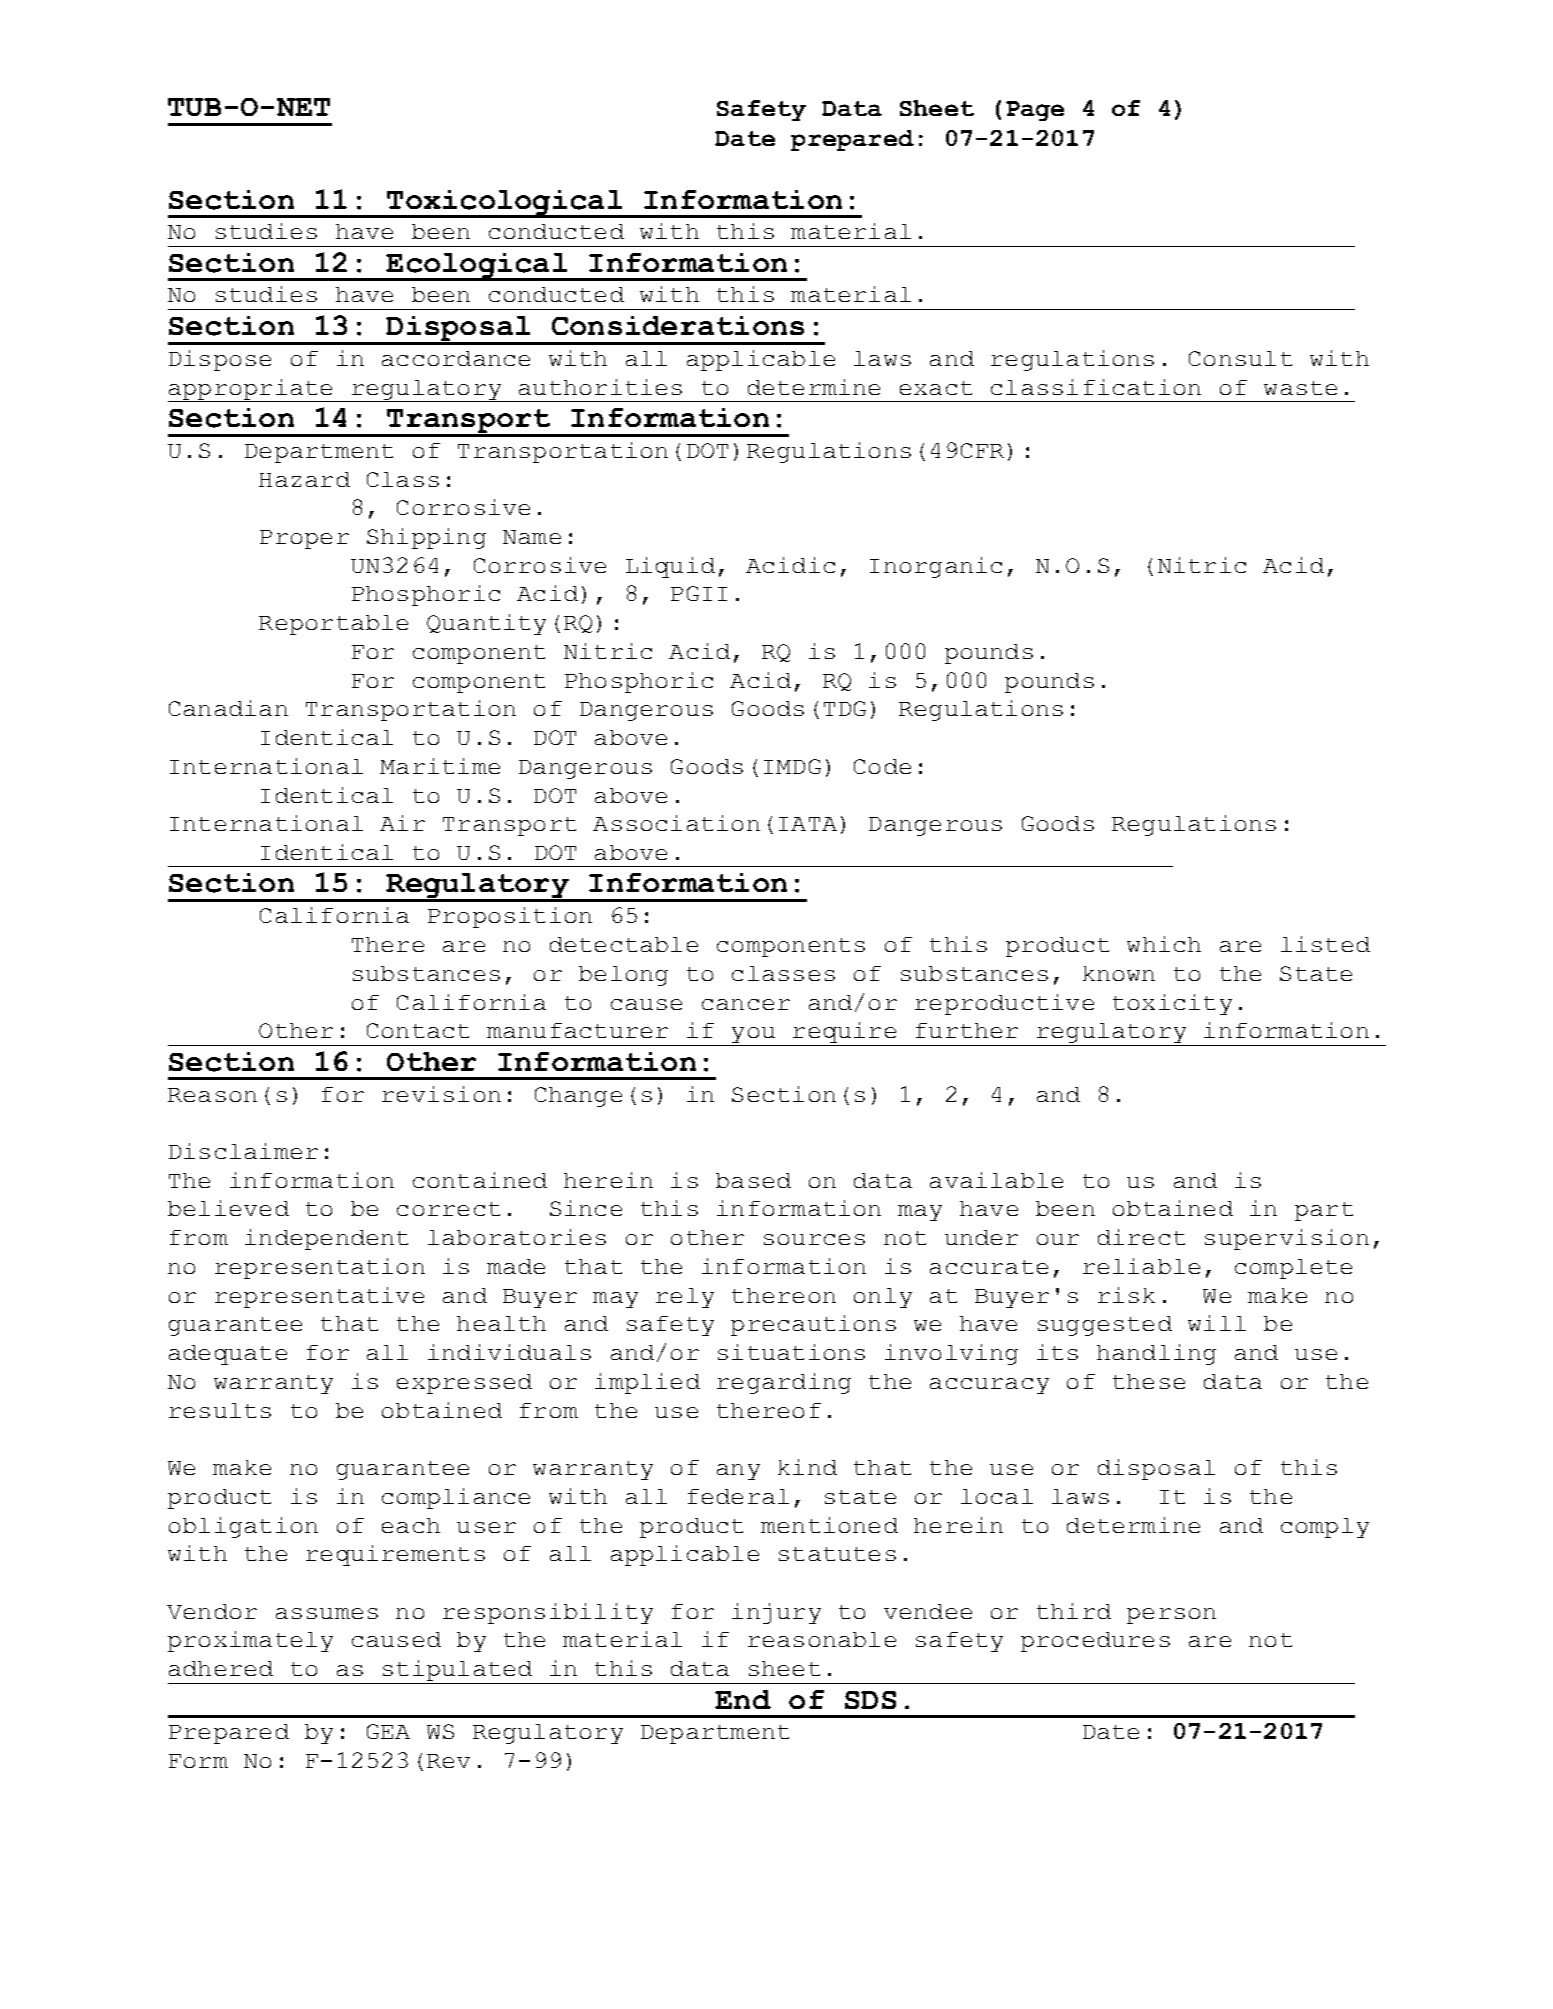 Image resolution: width=1553 pixels, height=2009 pixels. What do you see at coordinates (1171, 1616) in the screenshot?
I see `person` at bounding box center [1171, 1616].
